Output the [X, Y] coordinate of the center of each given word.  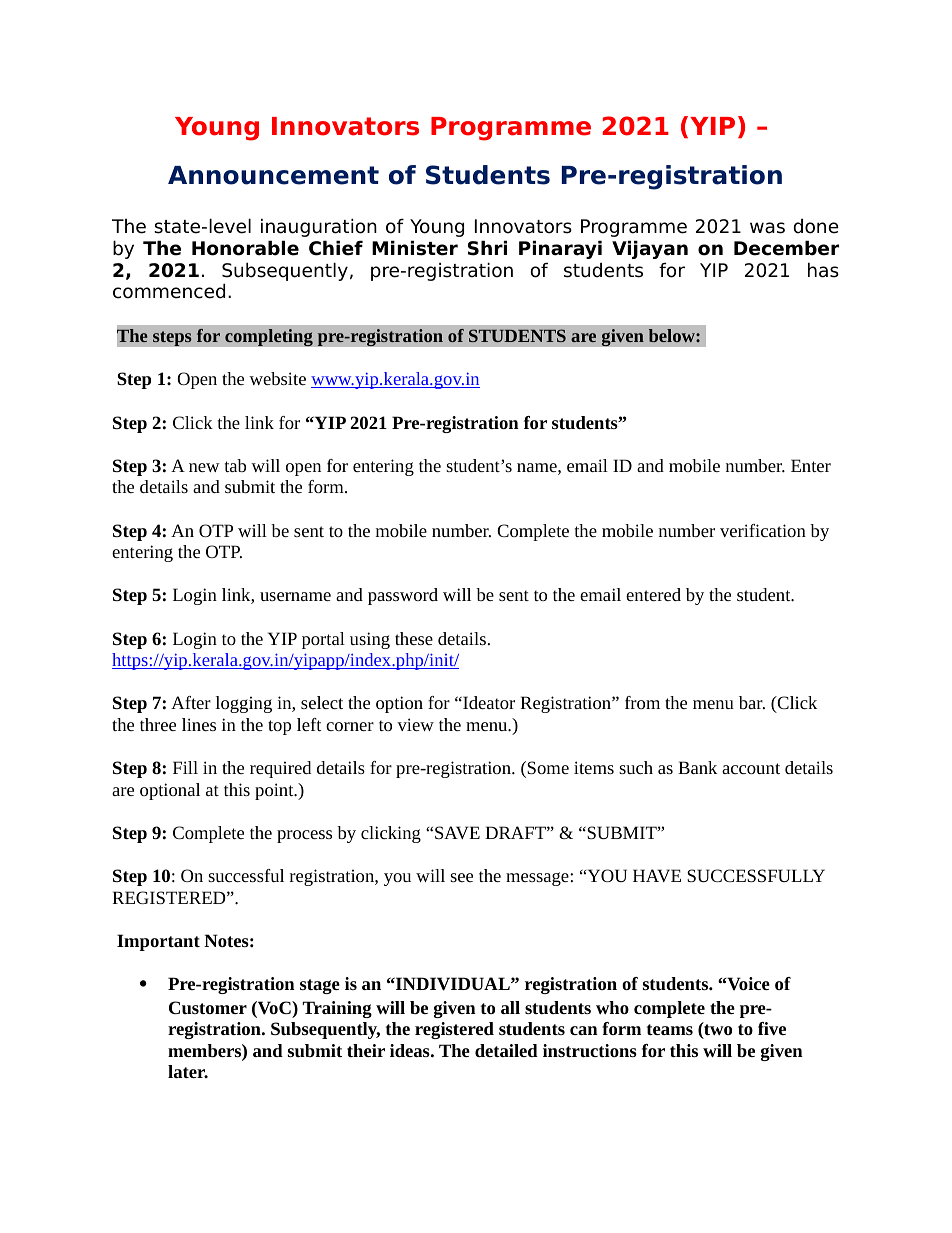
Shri [487, 248]
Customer [208, 1007]
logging [244, 704]
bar [752, 702]
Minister [415, 248]
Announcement [273, 175]
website [277, 378]
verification [763, 530]
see [461, 877]
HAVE [657, 875]
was [767, 228]
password [403, 596]
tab [235, 465]
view [415, 724]
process [304, 836]
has [823, 270]
